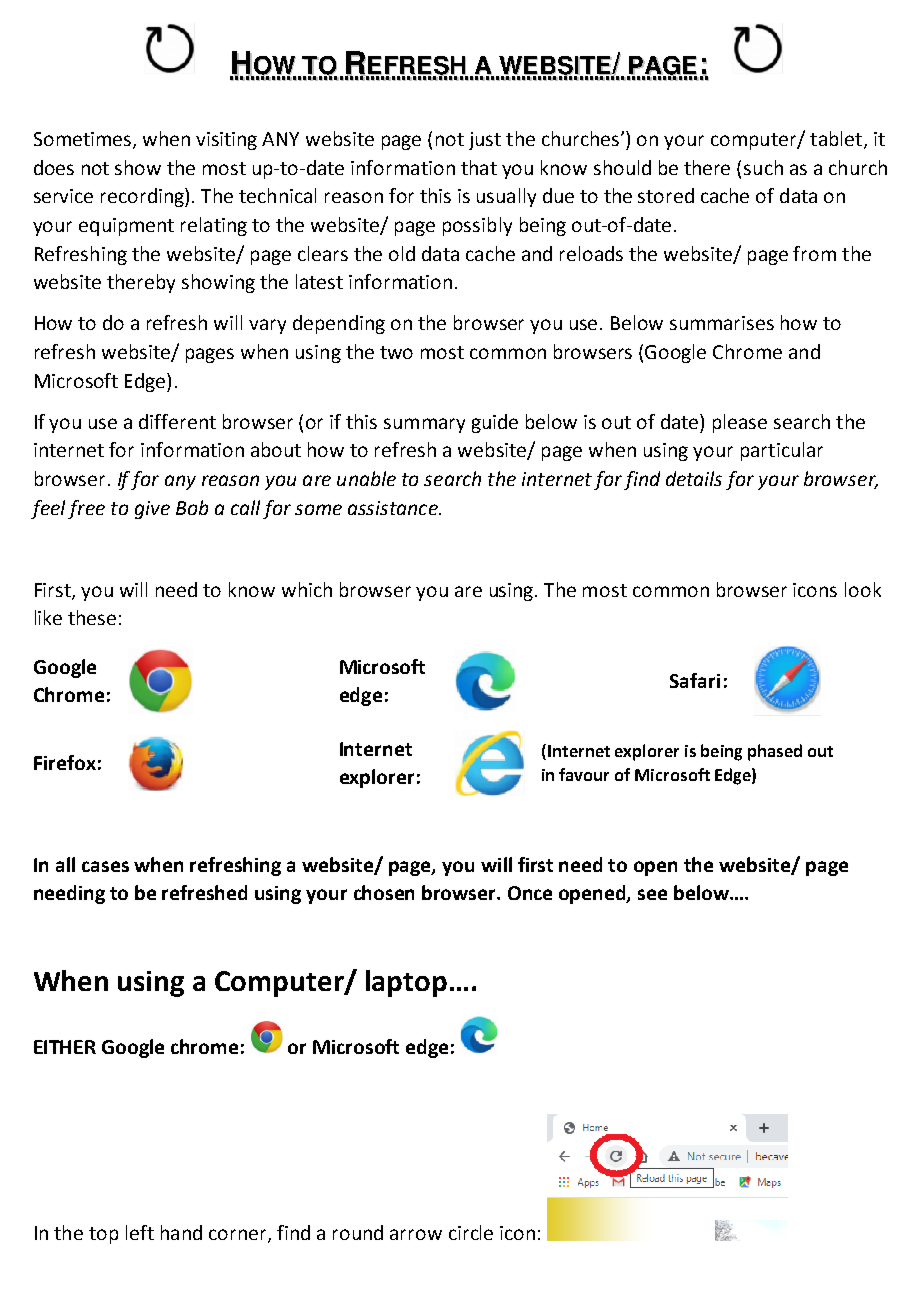 This screenshot has height=1308, width=924. I want to click on round, so click(358, 1232).
